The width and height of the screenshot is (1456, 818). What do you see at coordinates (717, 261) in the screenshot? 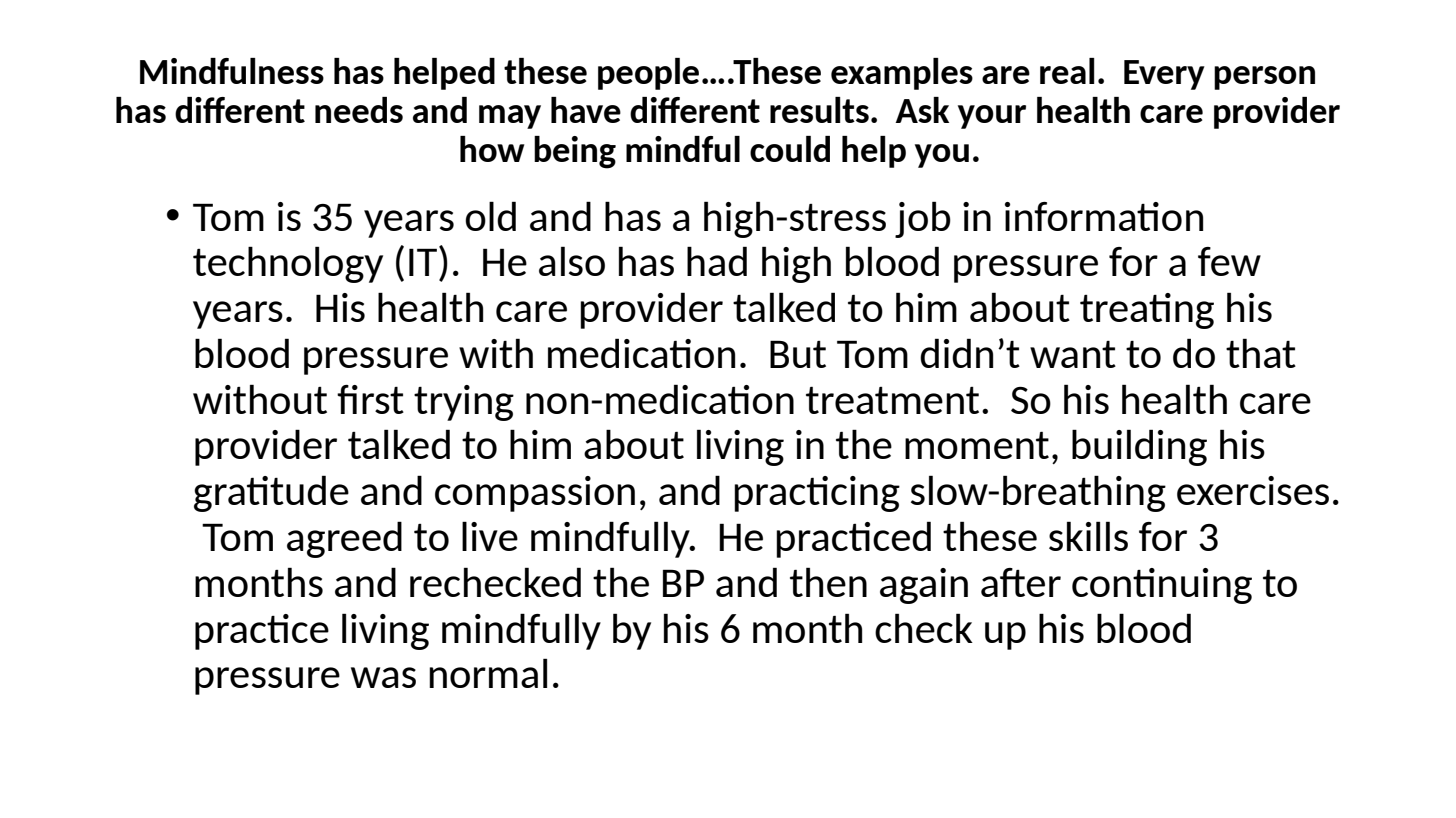
I see `had` at bounding box center [717, 261].
